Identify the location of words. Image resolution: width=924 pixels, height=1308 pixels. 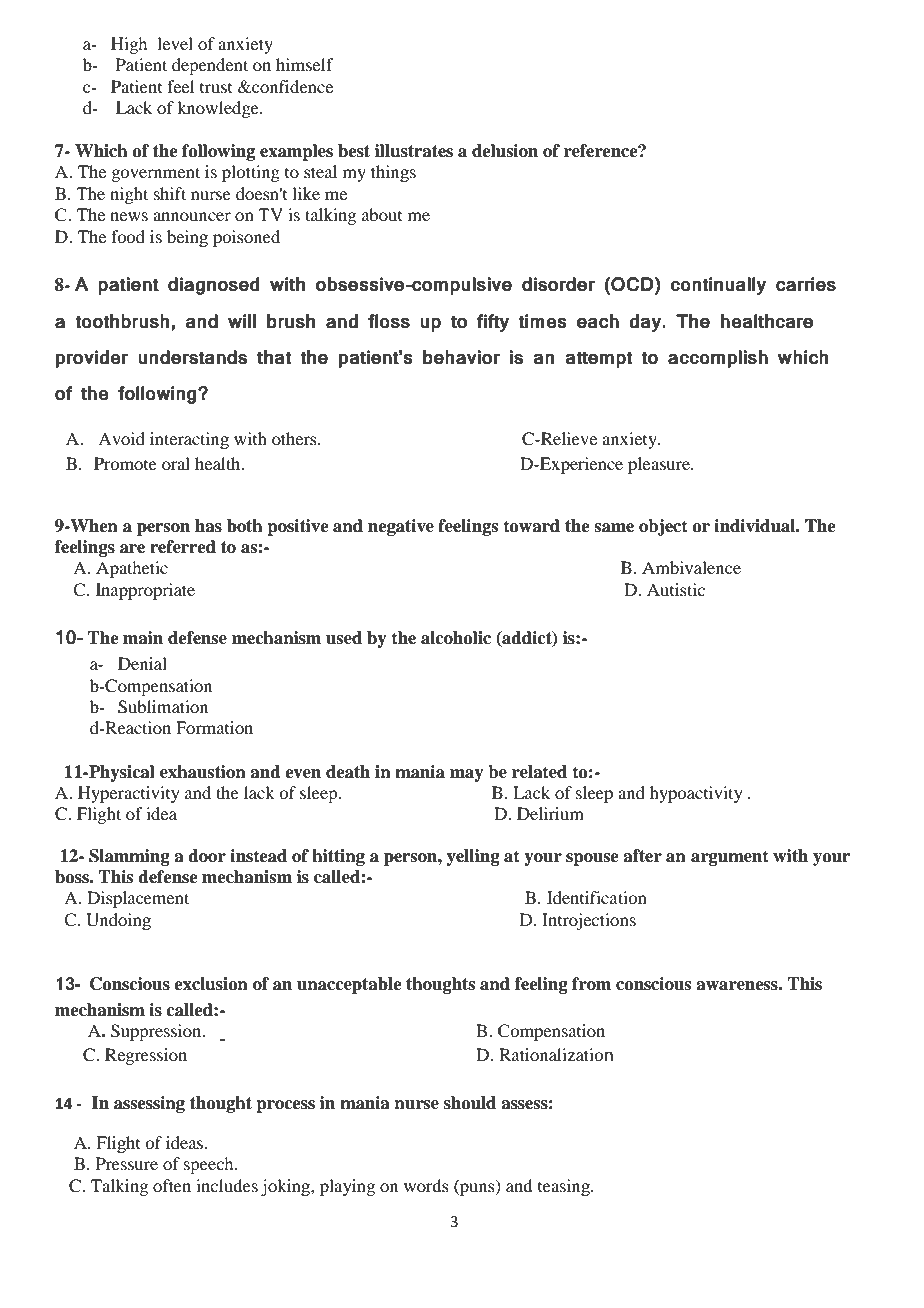
(426, 1185).
